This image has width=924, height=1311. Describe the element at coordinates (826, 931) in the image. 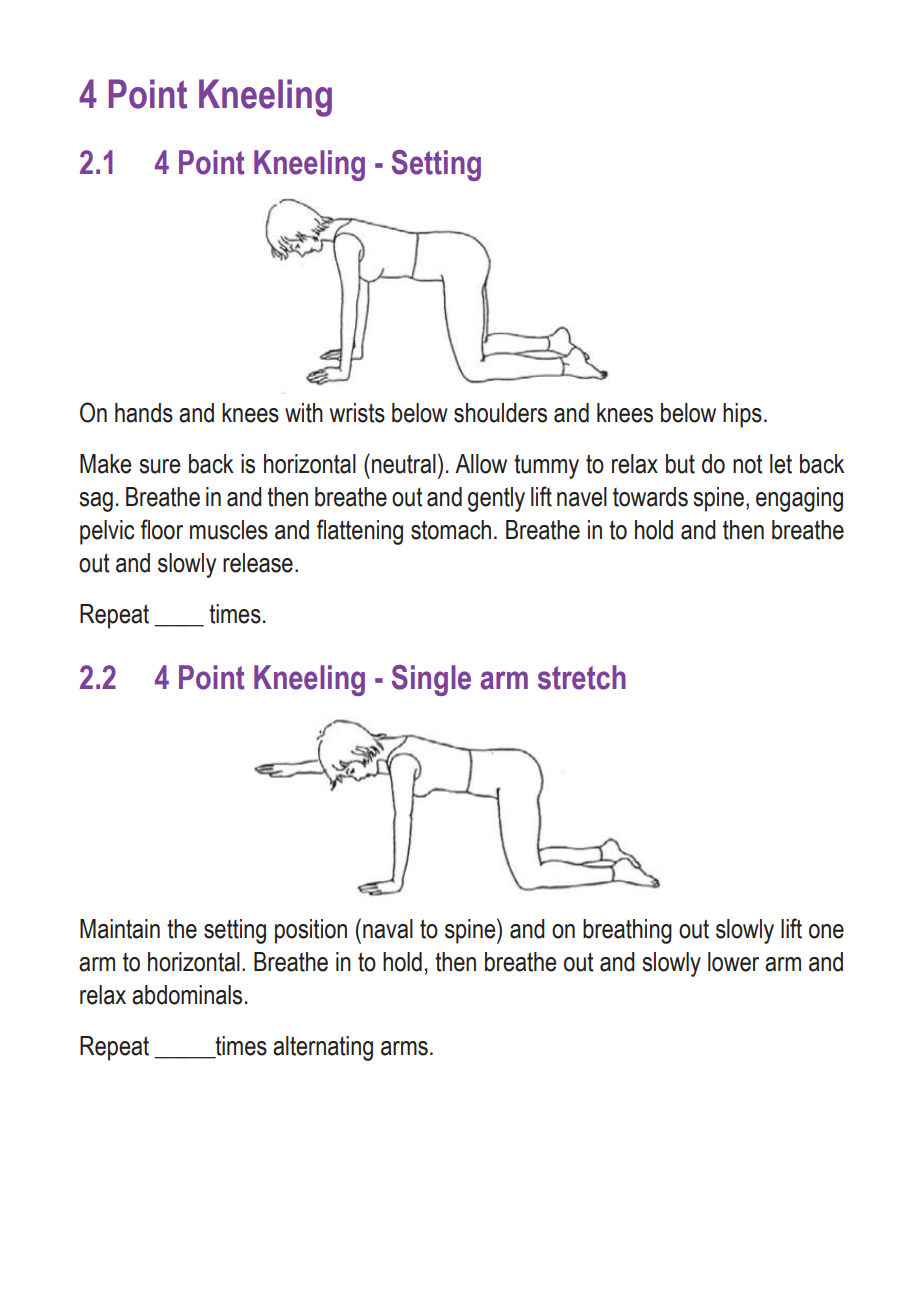

I see `one` at that location.
